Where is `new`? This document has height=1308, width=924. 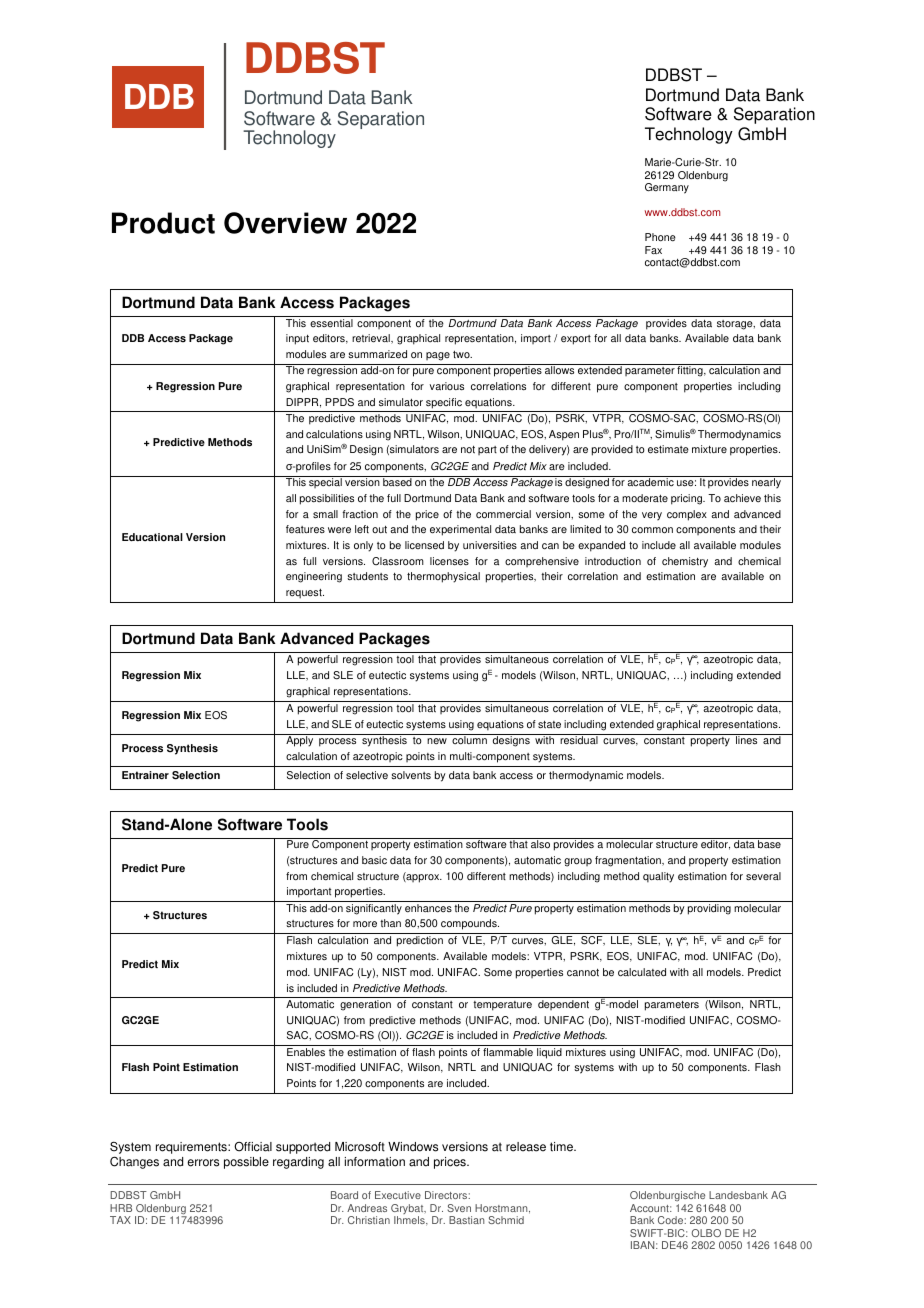
new is located at coordinates (437, 741).
